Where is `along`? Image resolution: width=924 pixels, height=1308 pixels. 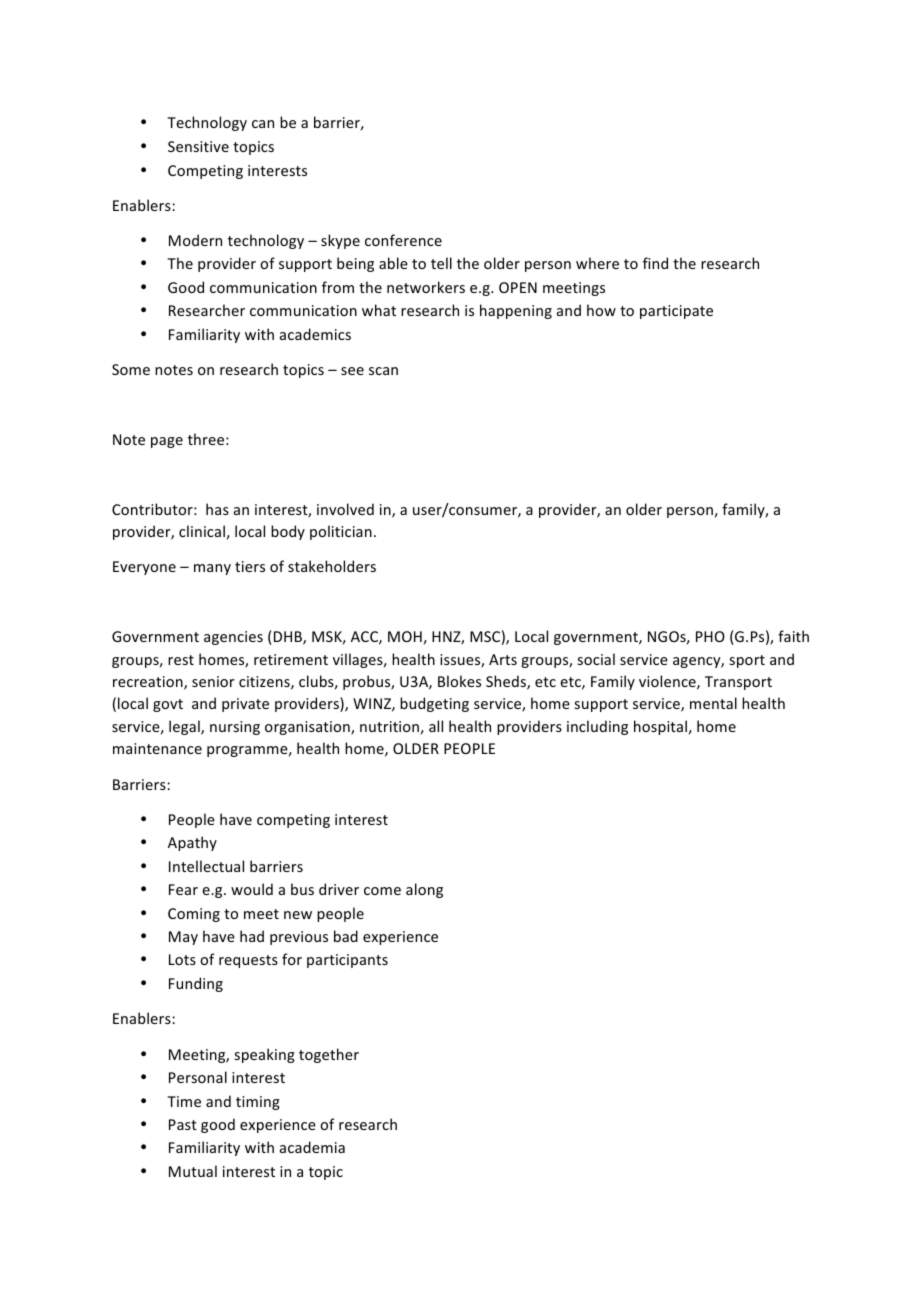 along is located at coordinates (424, 890).
